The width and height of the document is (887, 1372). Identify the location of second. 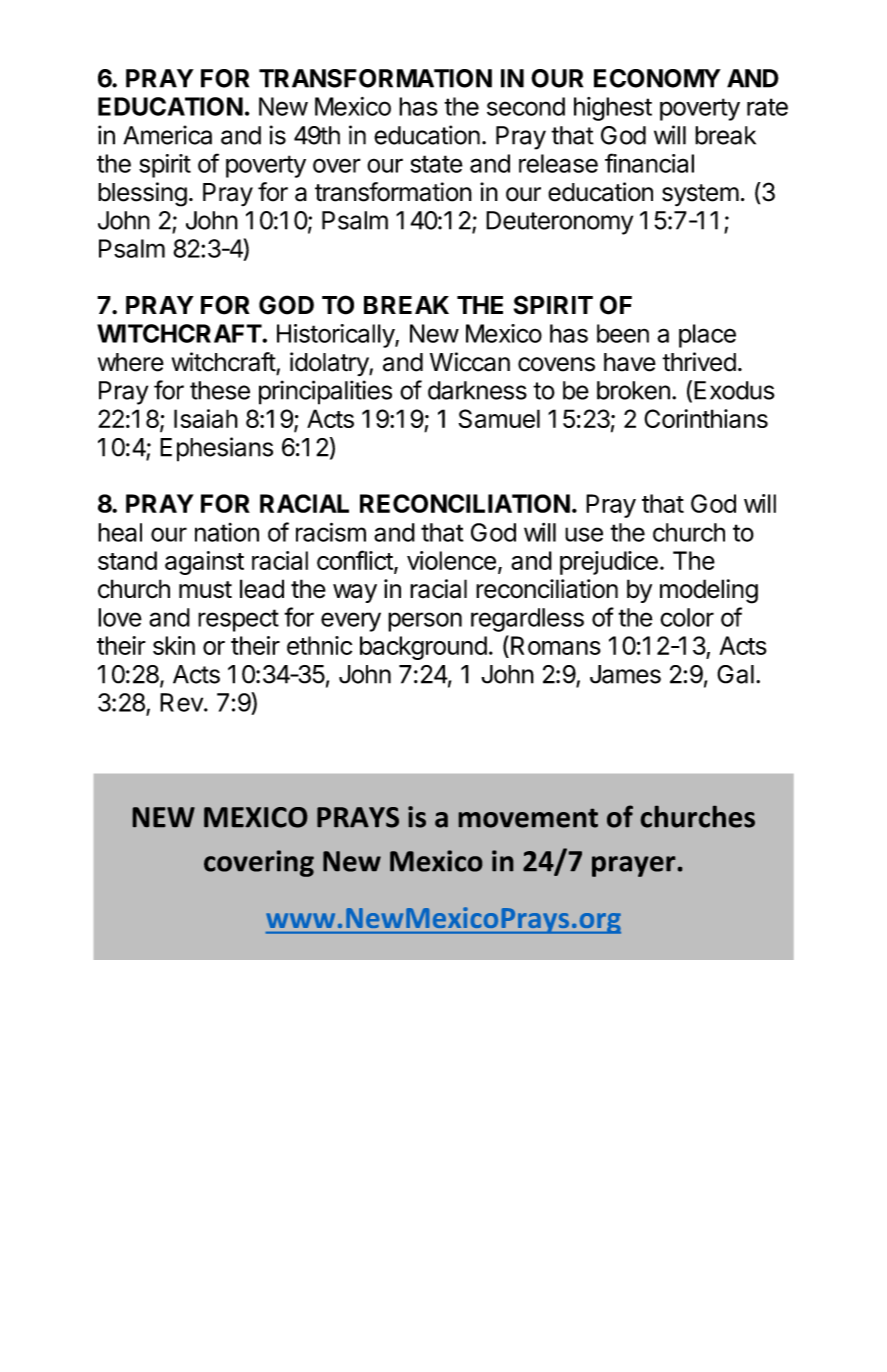
(526, 106).
